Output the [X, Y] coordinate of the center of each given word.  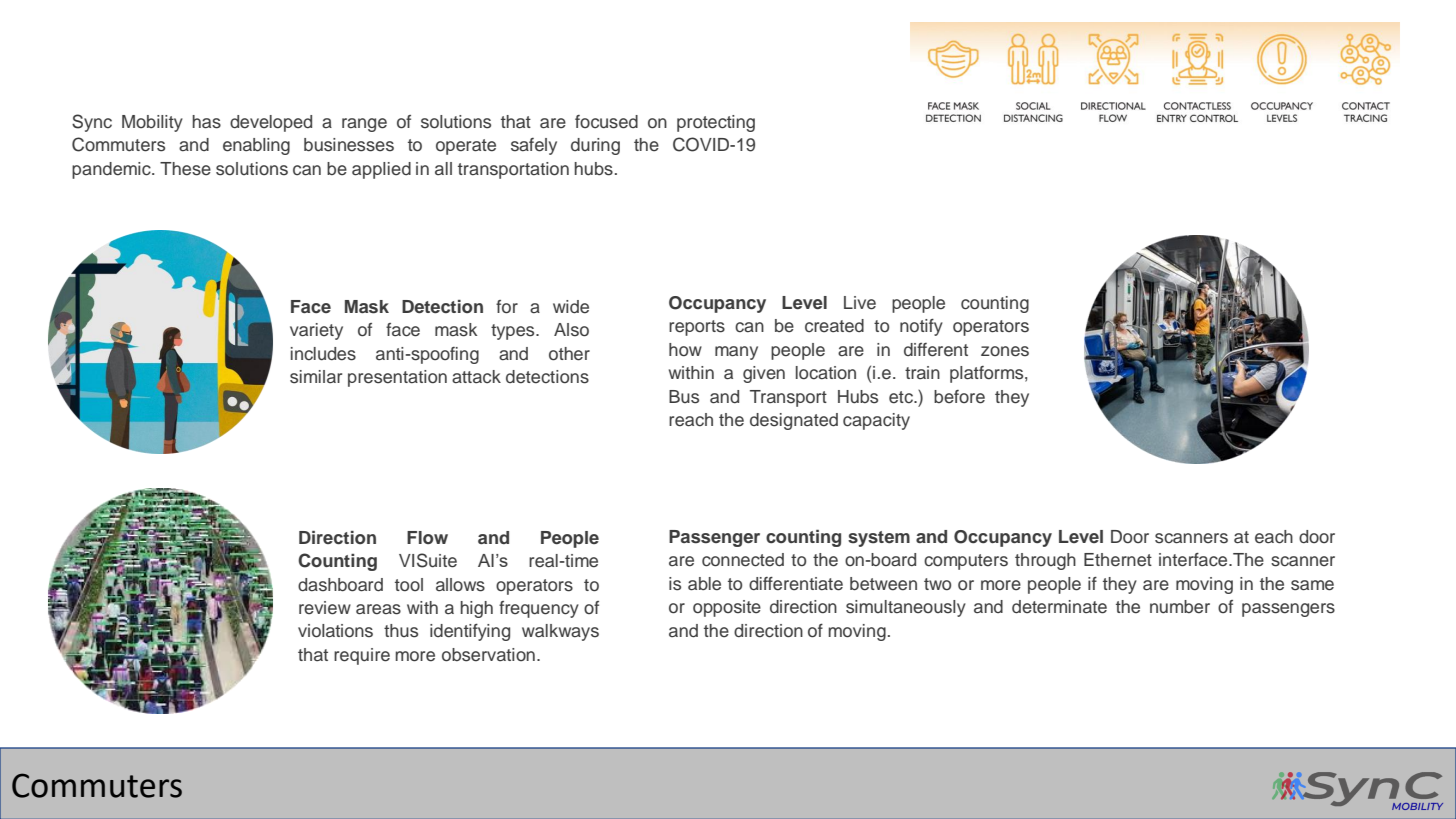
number [1180, 607]
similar [316, 377]
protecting [716, 123]
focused [606, 122]
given [764, 374]
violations [335, 631]
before [959, 397]
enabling [256, 146]
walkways [560, 632]
